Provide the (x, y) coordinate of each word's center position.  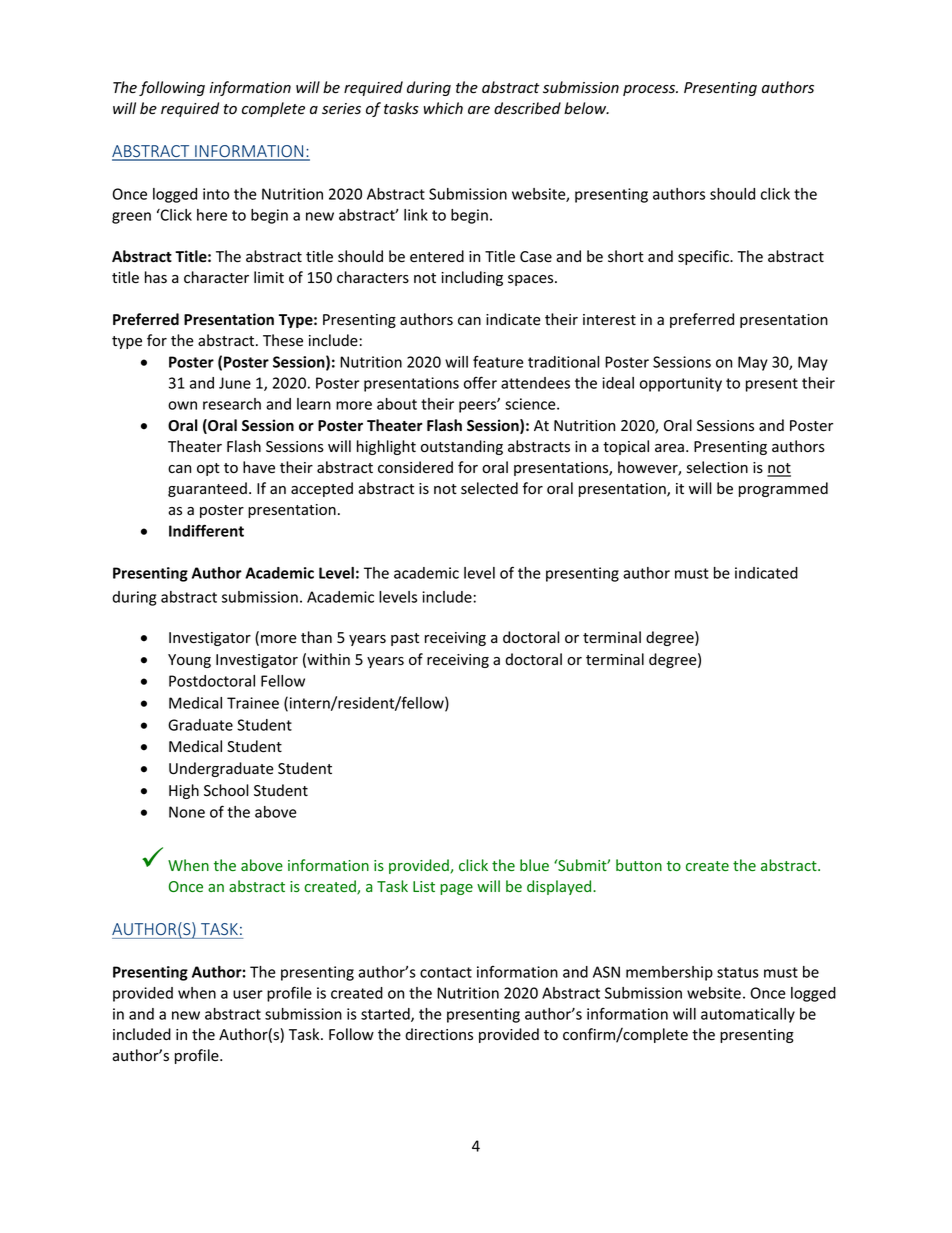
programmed (783, 489)
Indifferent (206, 530)
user (248, 994)
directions (439, 1034)
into (216, 194)
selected (489, 488)
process (650, 90)
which (443, 108)
